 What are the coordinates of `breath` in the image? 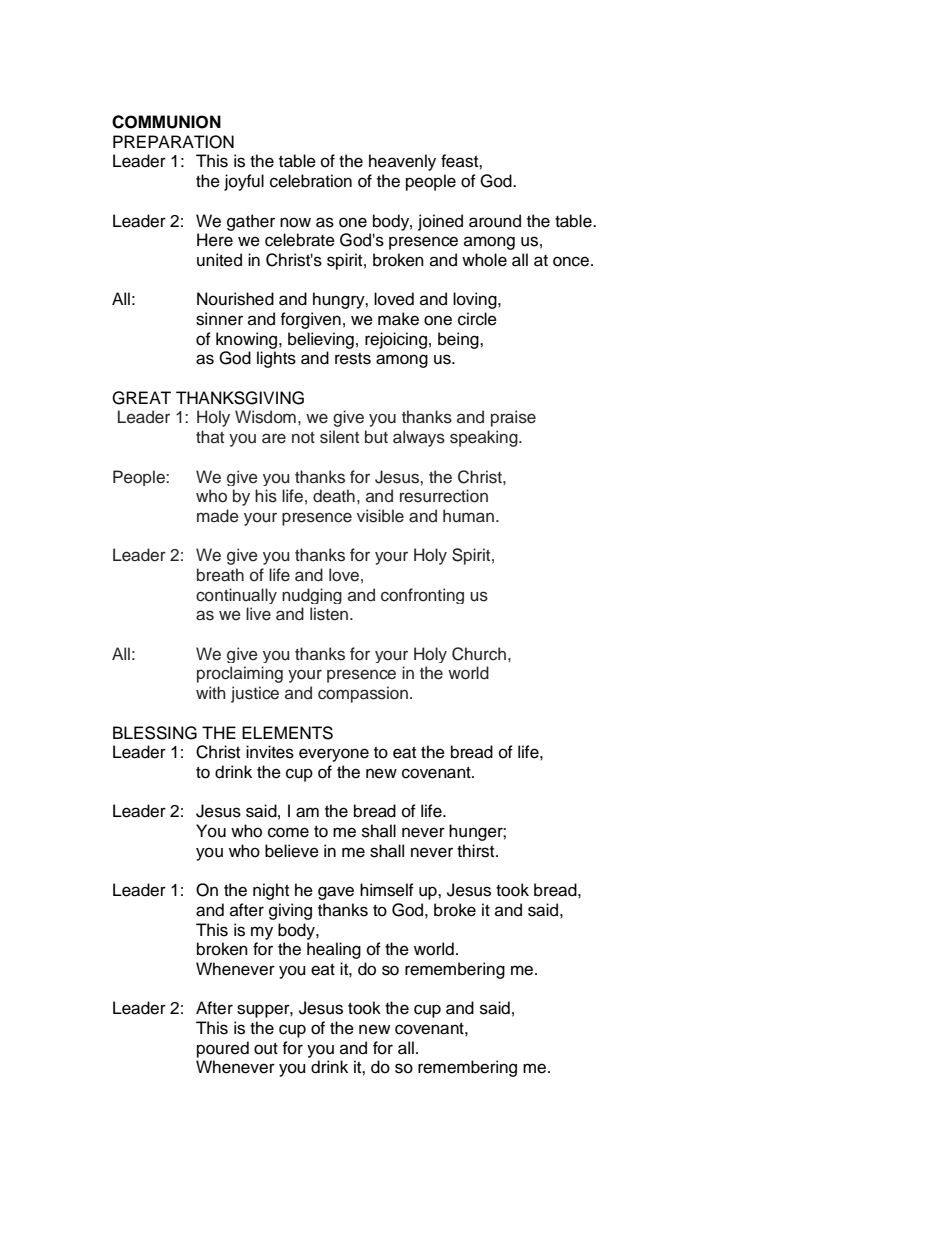 It's located at (220, 575).
